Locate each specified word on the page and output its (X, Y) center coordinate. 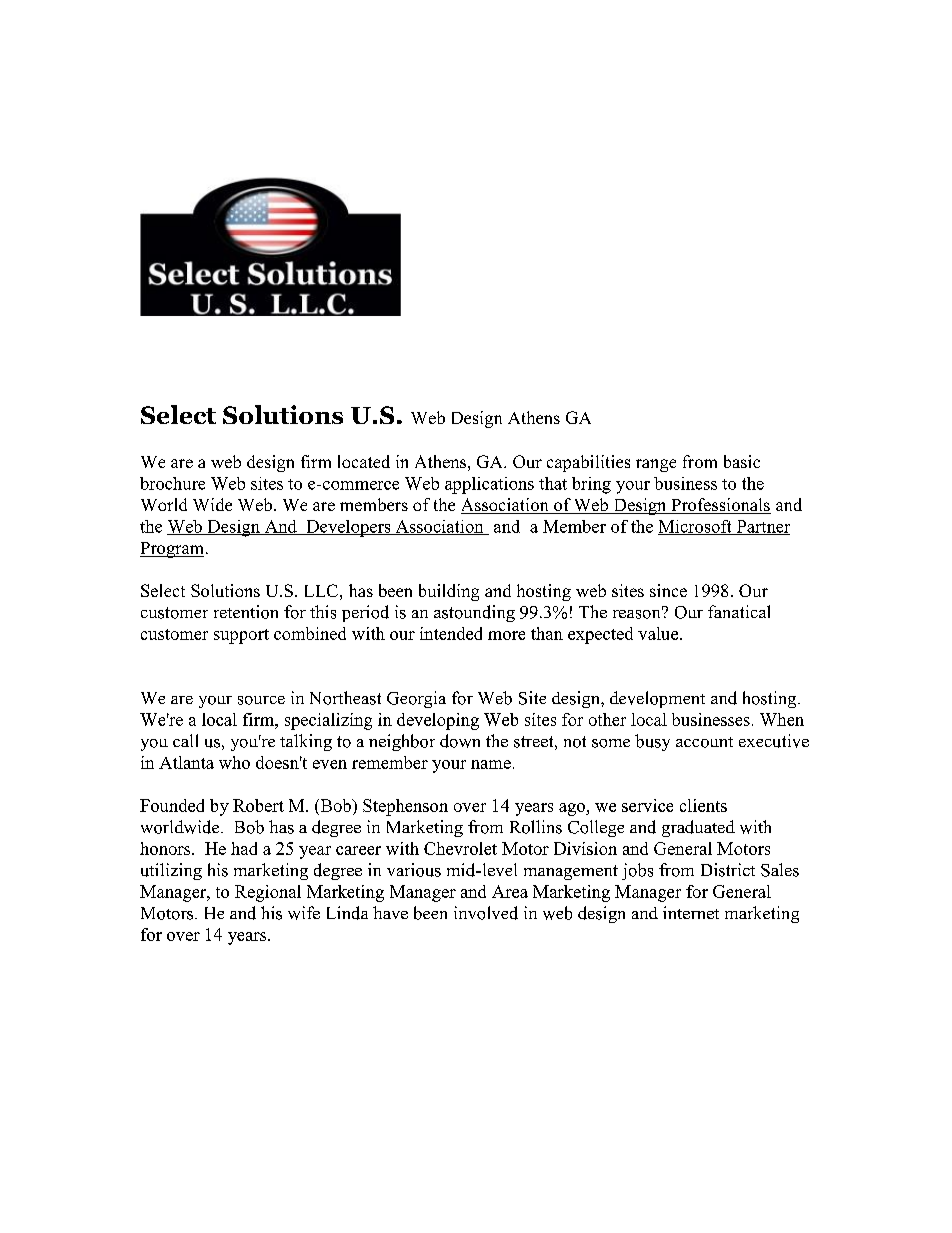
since (668, 590)
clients (703, 805)
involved (486, 913)
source (261, 700)
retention (246, 612)
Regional (268, 893)
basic (742, 461)
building (449, 592)
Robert (258, 805)
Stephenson (405, 807)
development (657, 699)
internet (691, 912)
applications (489, 485)
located (364, 461)
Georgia (416, 699)
